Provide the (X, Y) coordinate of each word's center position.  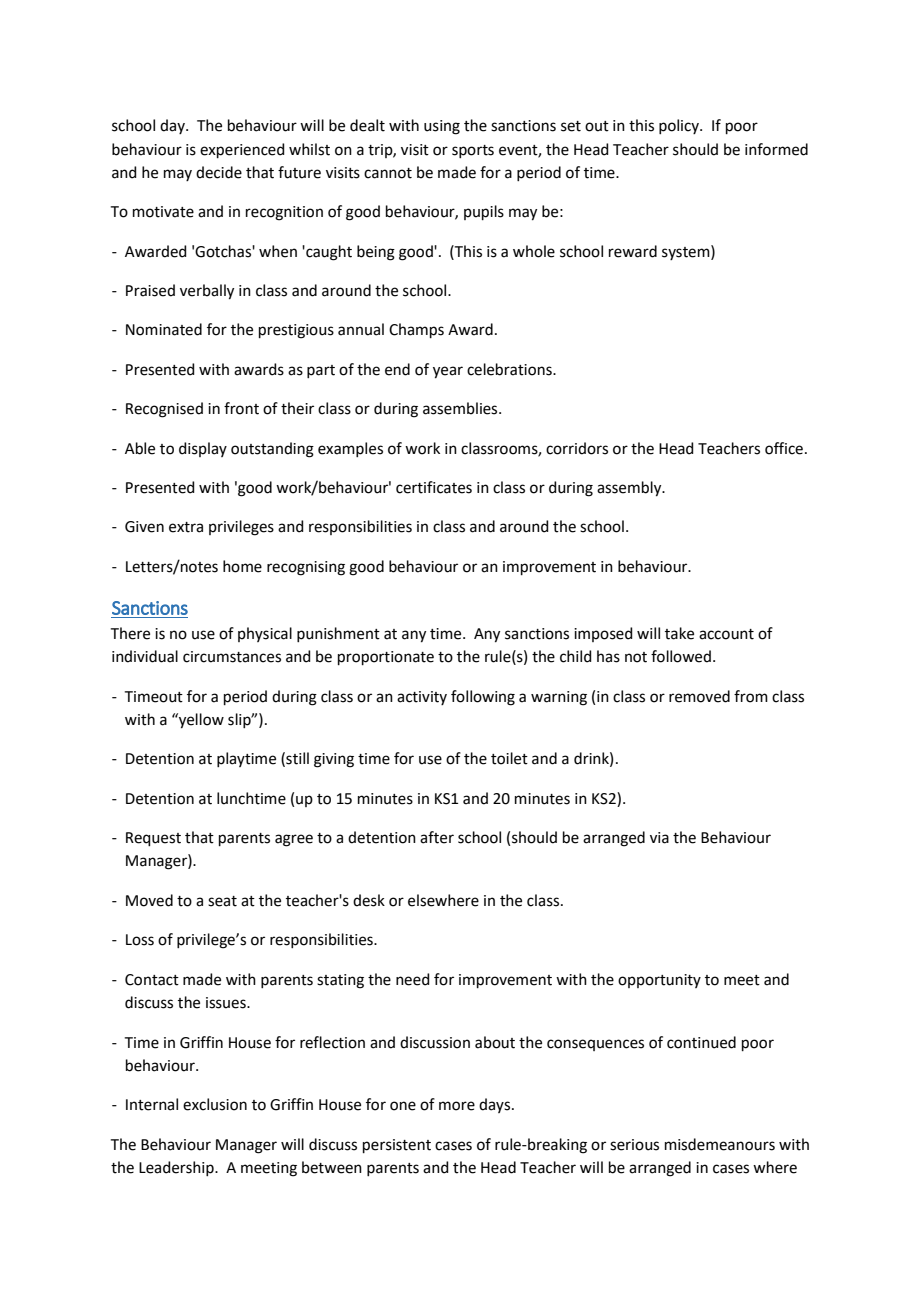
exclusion (215, 1104)
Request (153, 839)
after (437, 837)
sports (473, 151)
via (659, 838)
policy (680, 126)
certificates (434, 487)
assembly (630, 489)
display (203, 449)
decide (219, 172)
